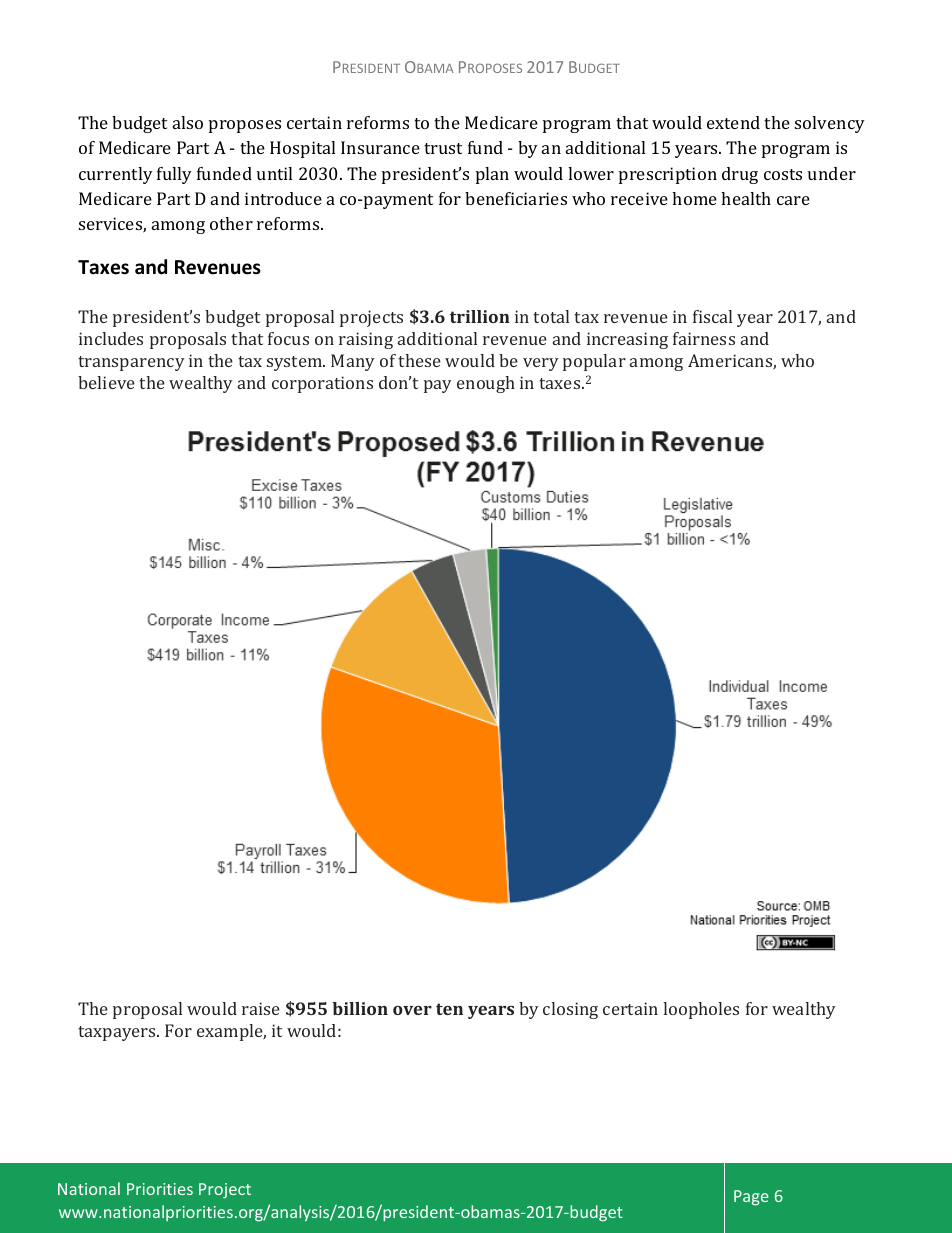  Describe the element at coordinates (322, 384) in the document. I see `corporations` at that location.
